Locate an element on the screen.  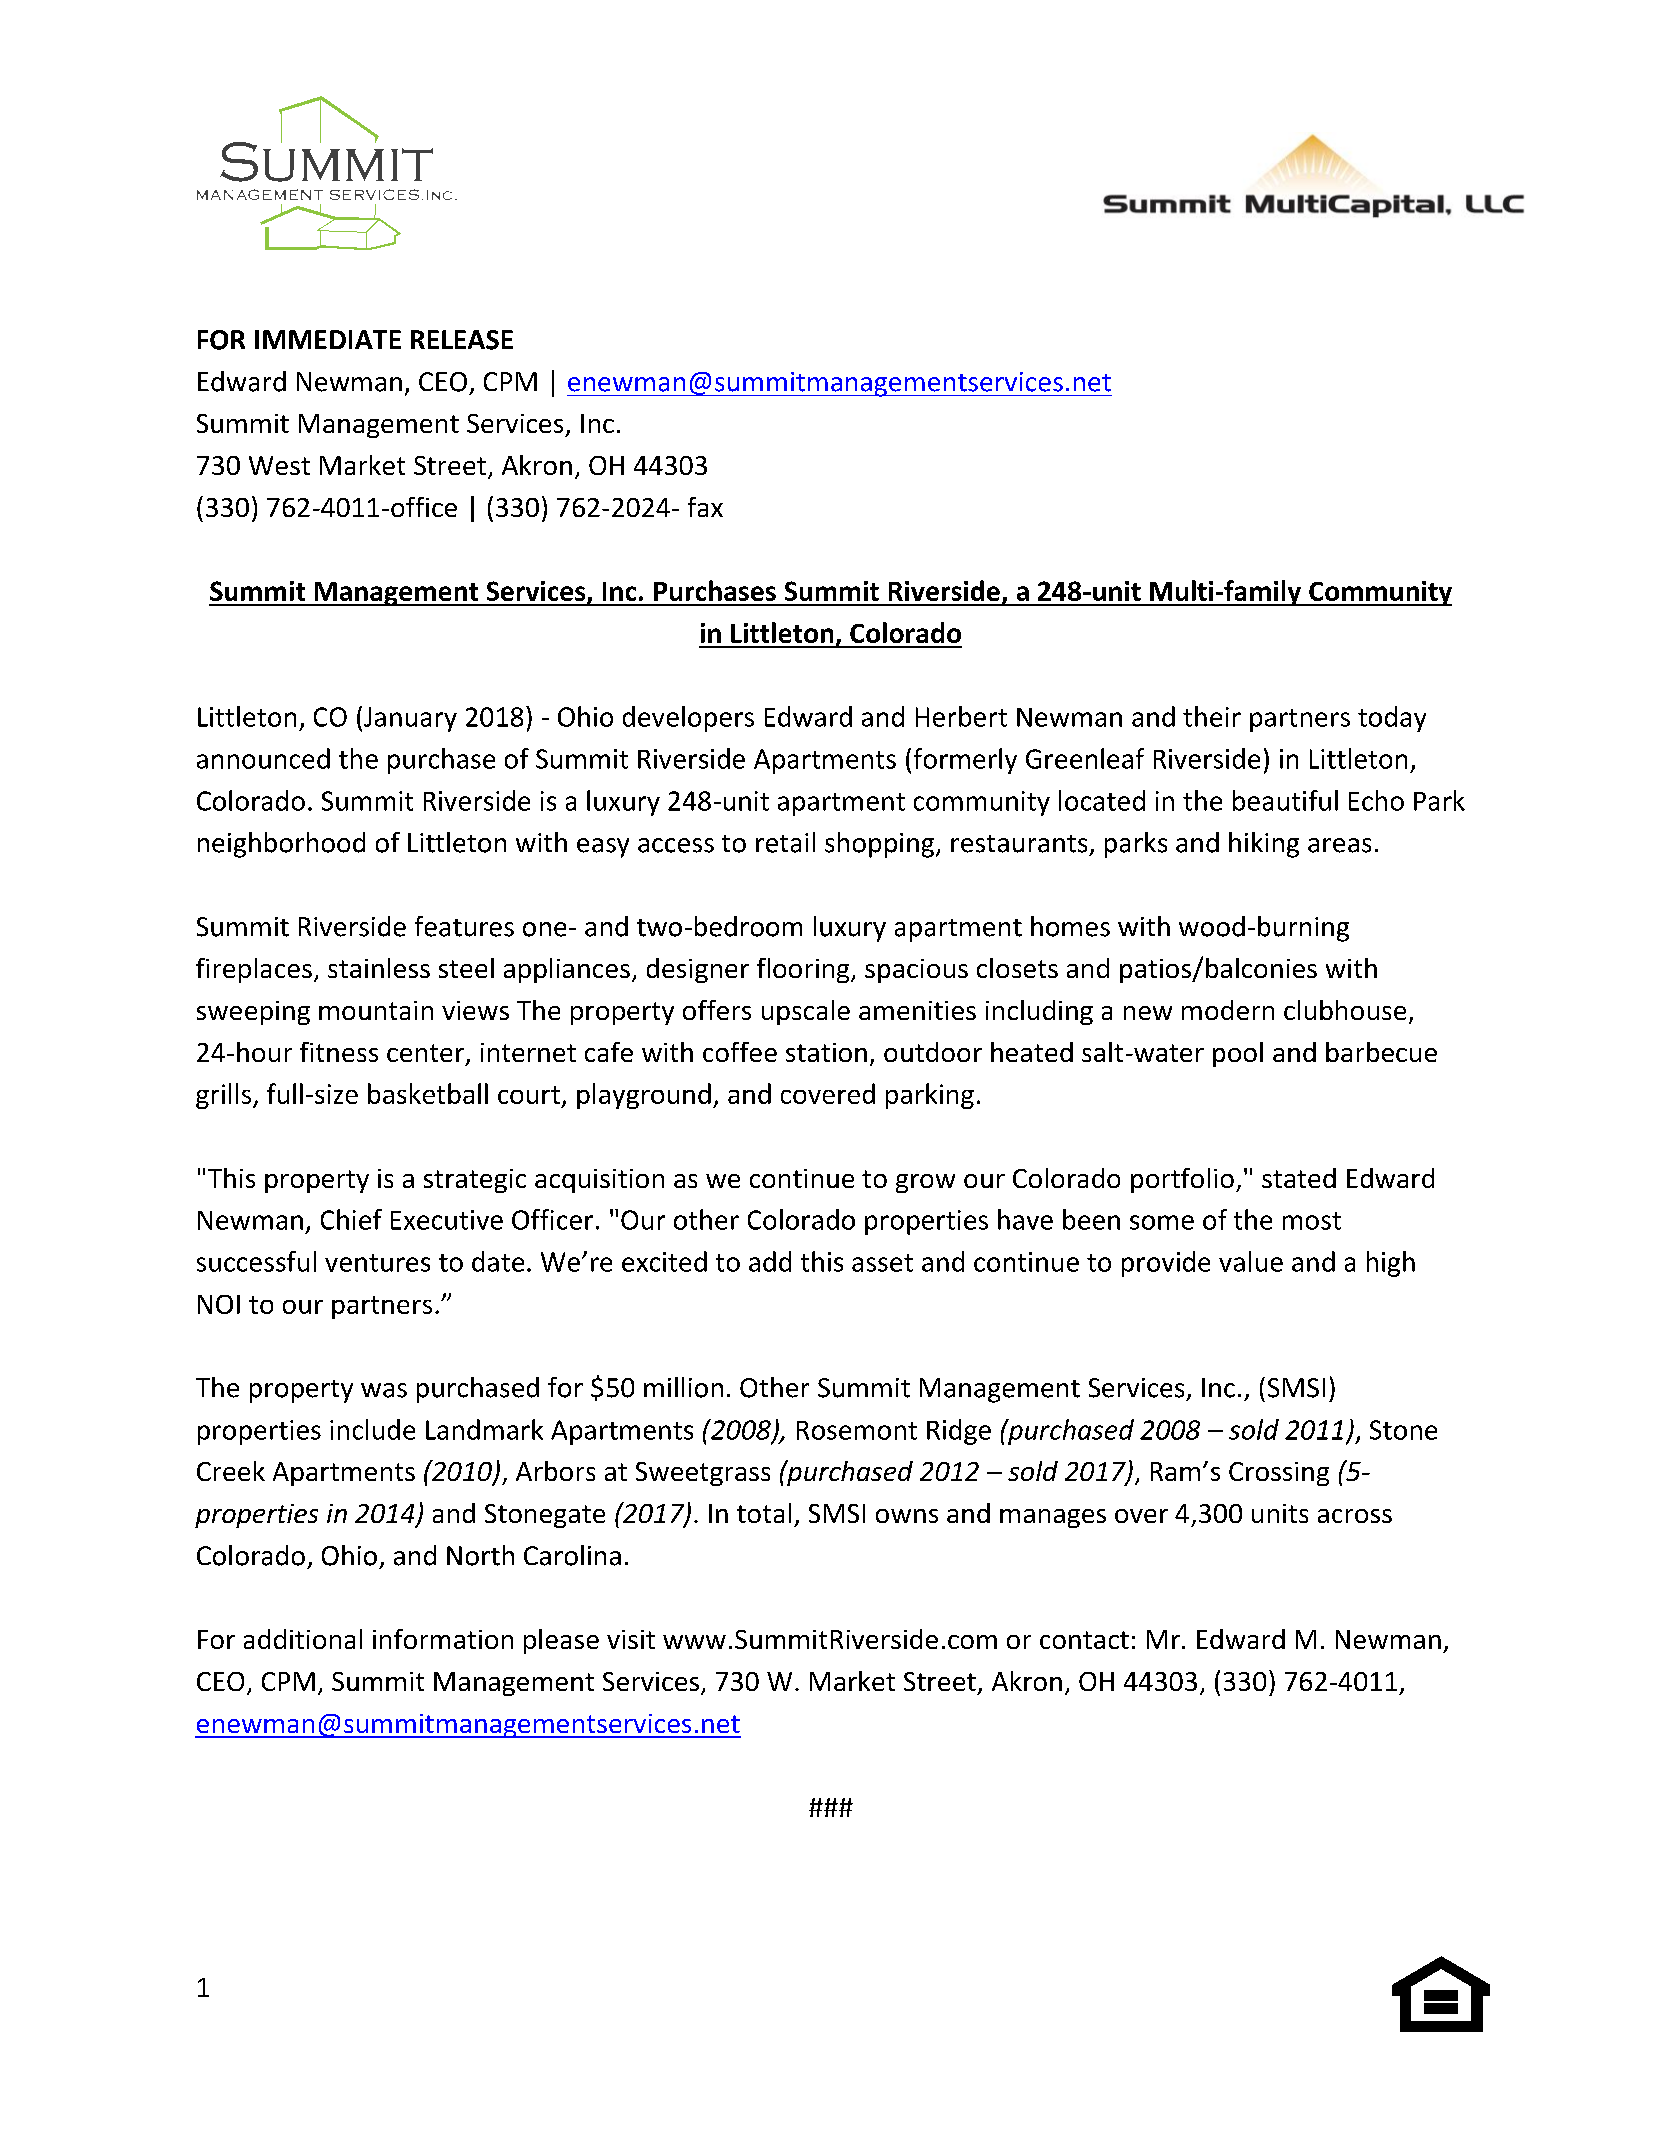
beautiful is located at coordinates (1285, 800).
